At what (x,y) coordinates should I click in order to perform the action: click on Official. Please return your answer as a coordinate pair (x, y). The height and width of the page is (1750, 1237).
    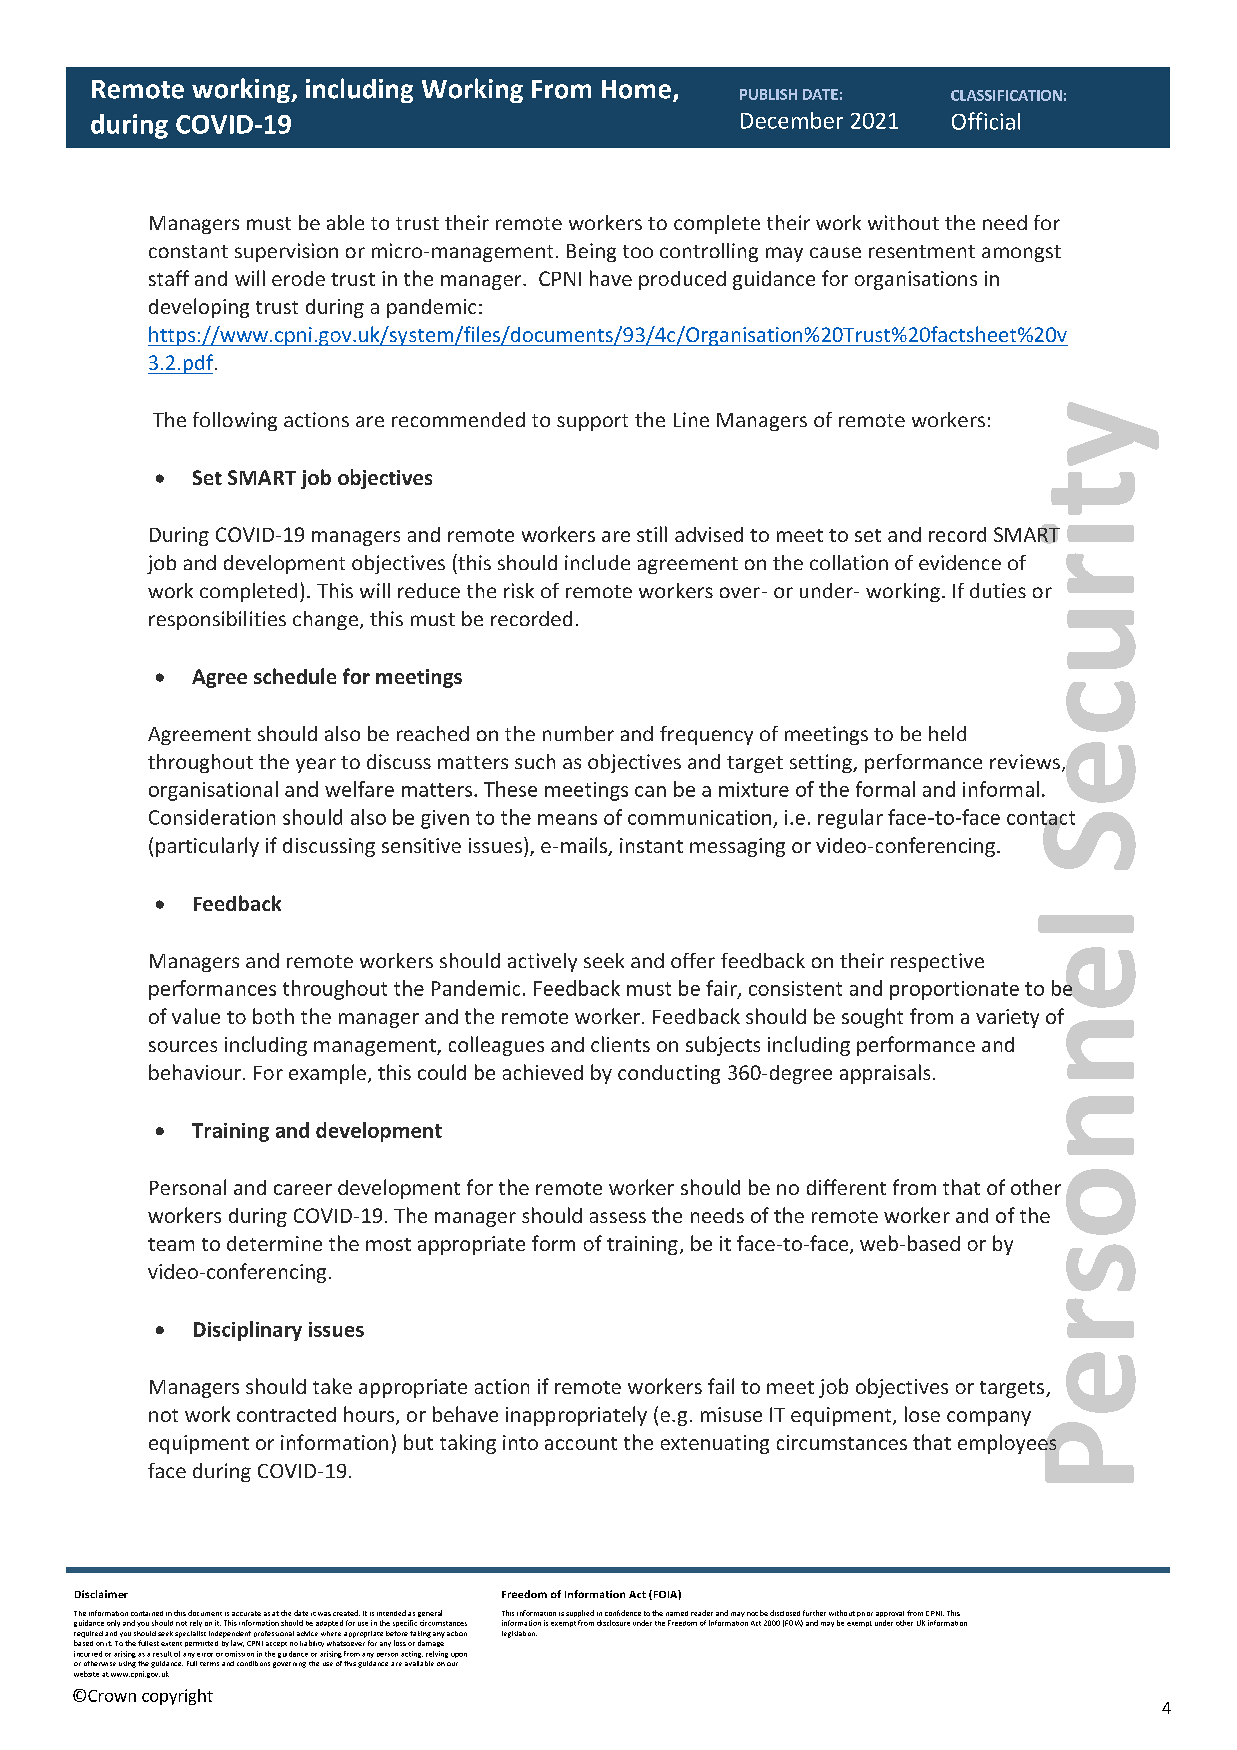
    Looking at the image, I should click on (986, 121).
